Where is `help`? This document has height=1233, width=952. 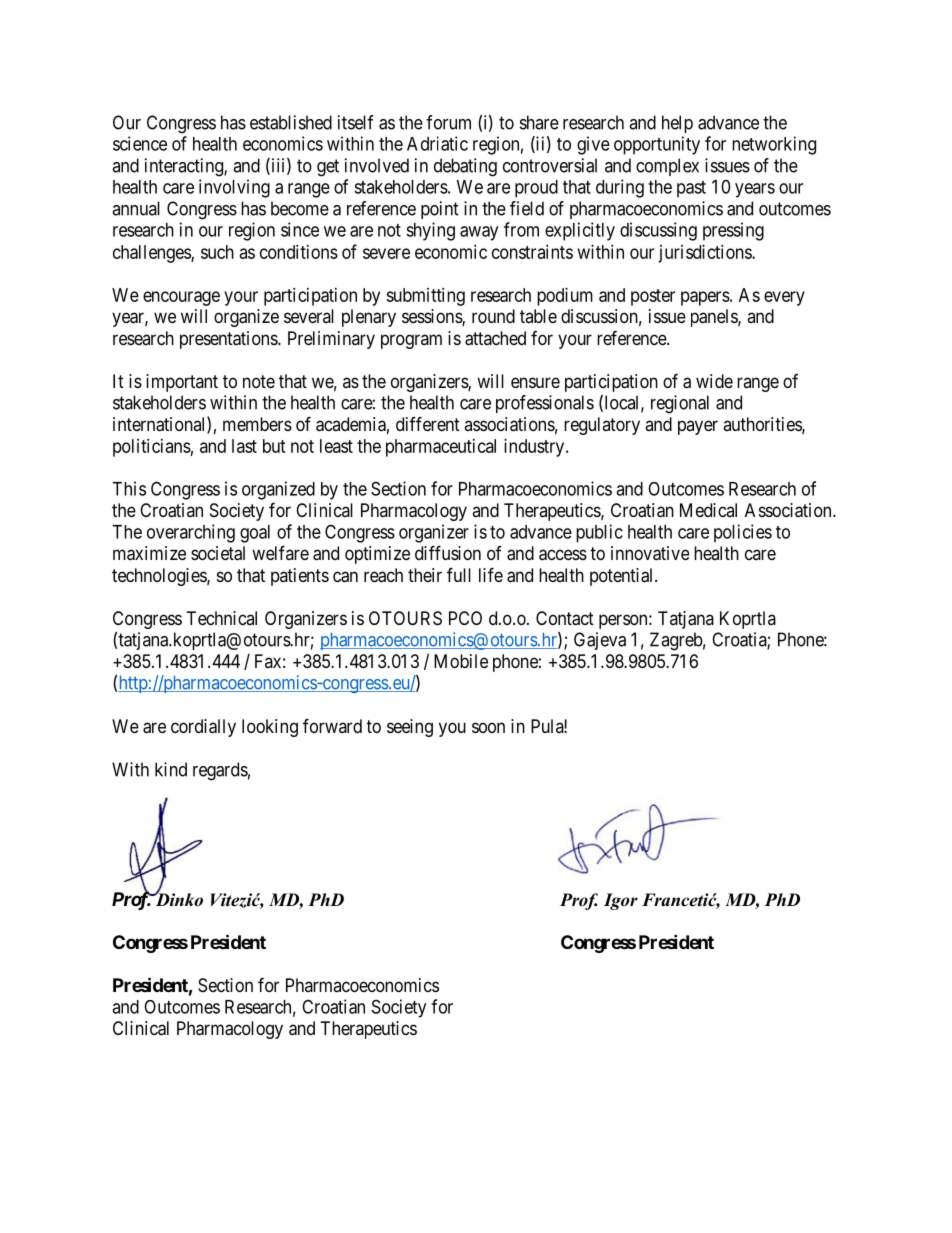 help is located at coordinates (677, 124).
